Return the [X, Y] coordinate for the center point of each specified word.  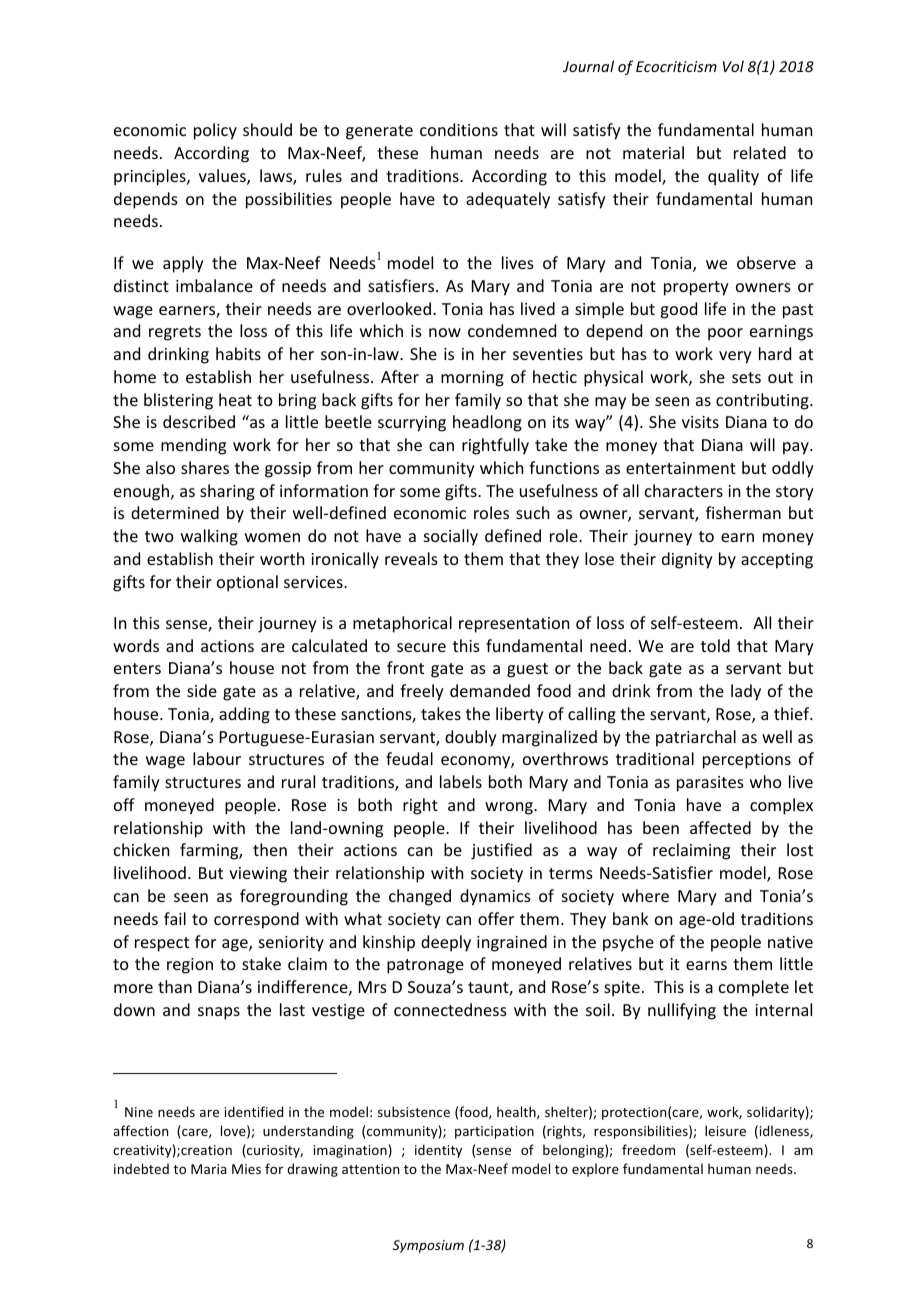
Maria [209, 1169]
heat [235, 399]
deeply [446, 943]
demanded [490, 690]
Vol [733, 66]
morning [472, 379]
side [202, 690]
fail [175, 918]
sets [746, 377]
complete [754, 988]
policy [215, 131]
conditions [459, 129]
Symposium [428, 1246]
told [715, 645]
